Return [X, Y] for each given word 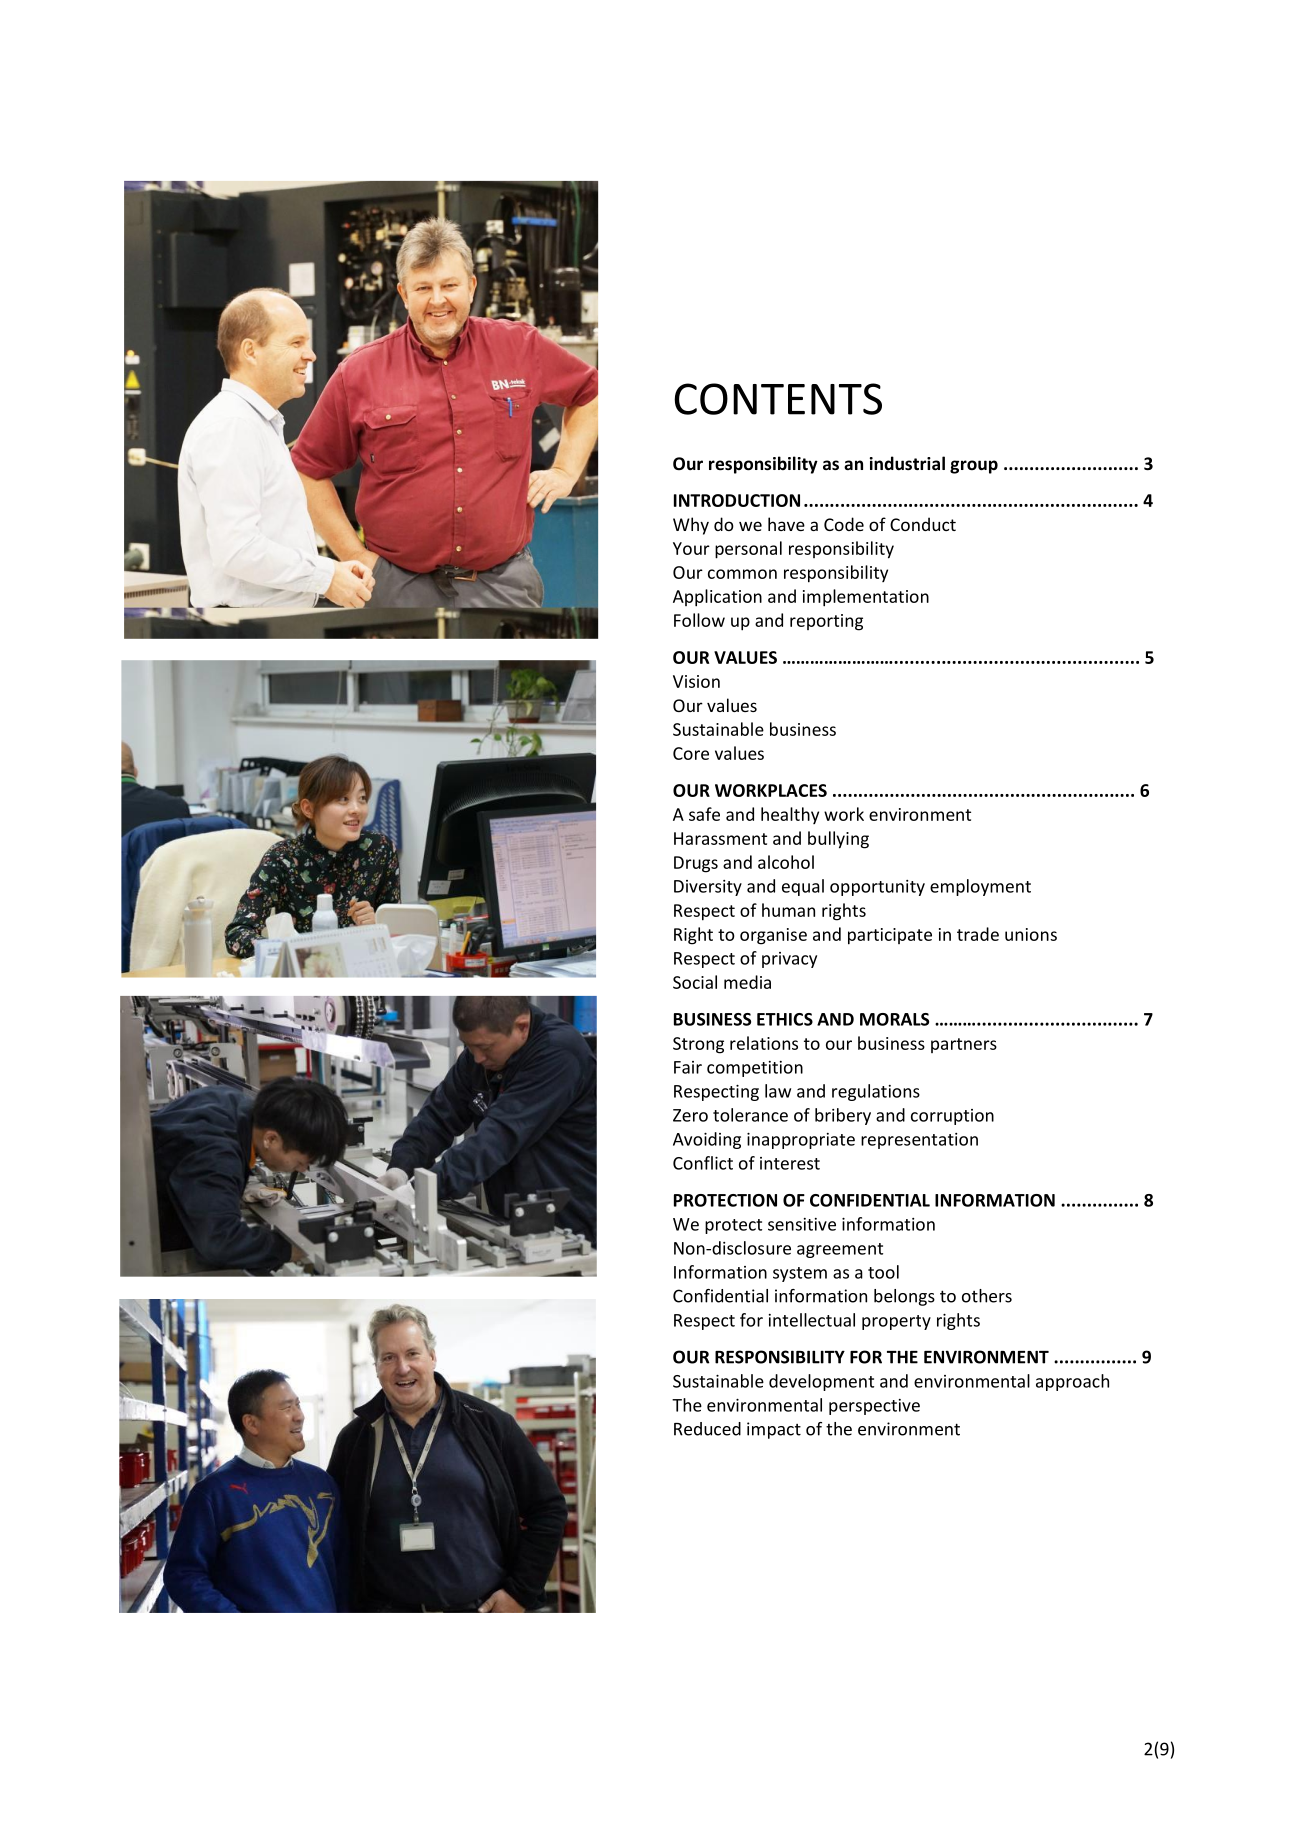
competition [755, 1069]
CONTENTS [778, 399]
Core [691, 753]
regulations [876, 1092]
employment [980, 887]
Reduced [707, 1429]
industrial [907, 463]
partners [964, 1045]
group [974, 467]
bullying [838, 840]
